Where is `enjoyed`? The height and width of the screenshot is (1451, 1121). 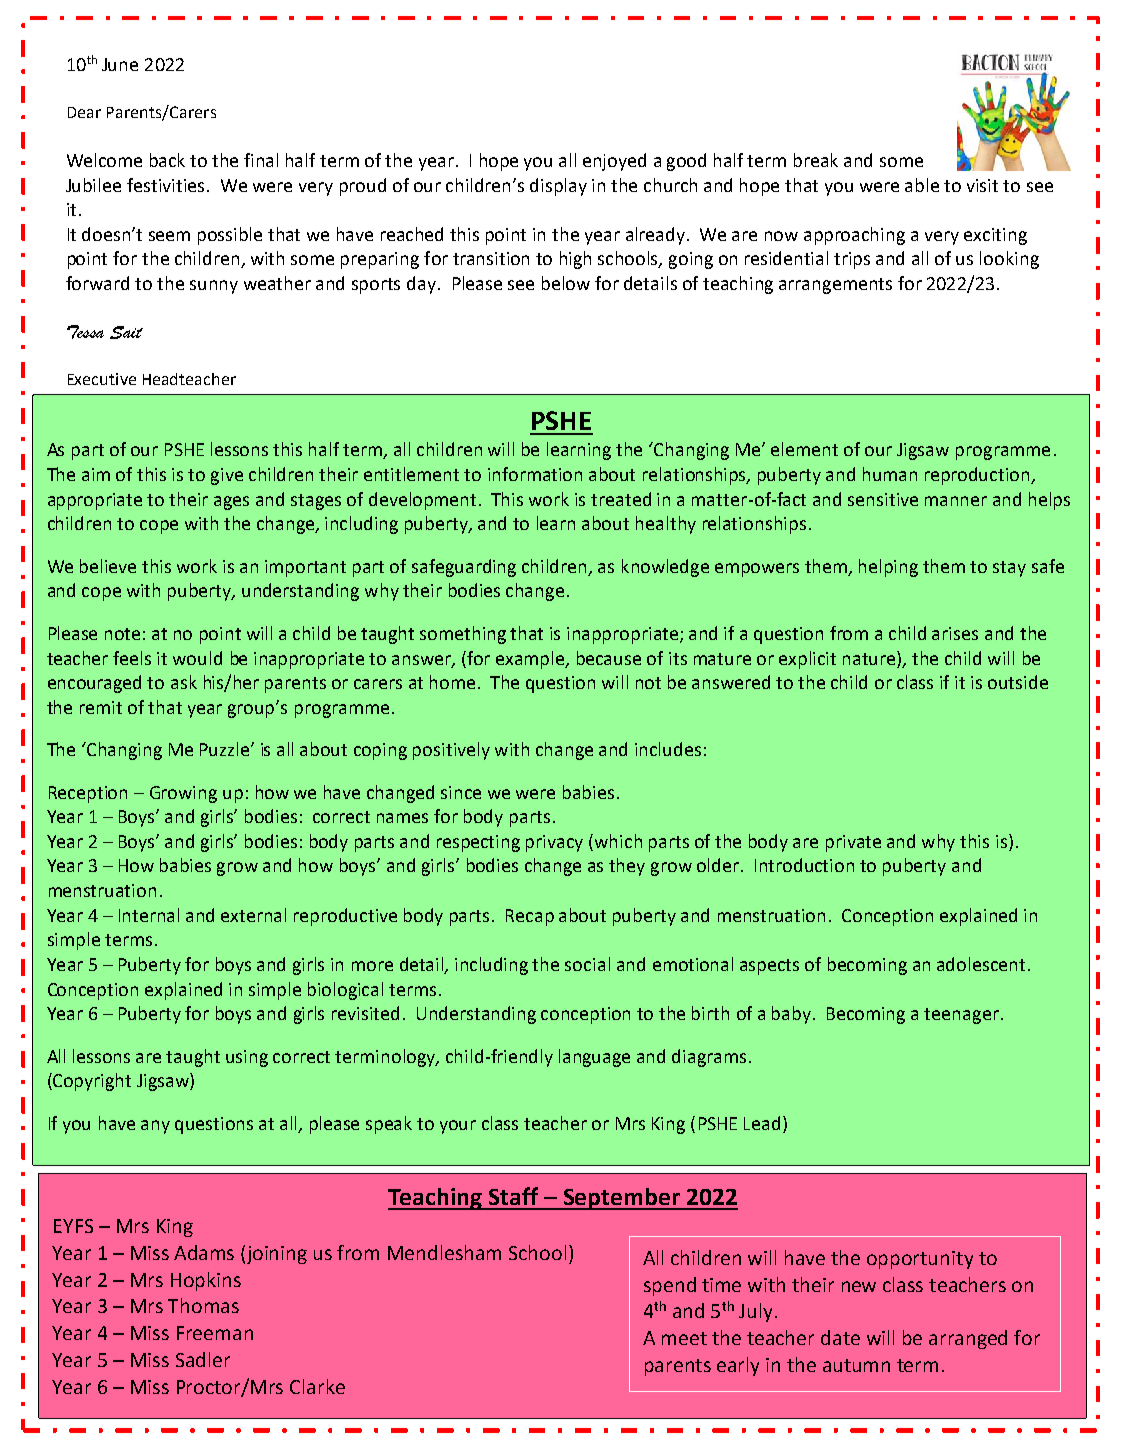
enjoyed is located at coordinates (614, 162).
